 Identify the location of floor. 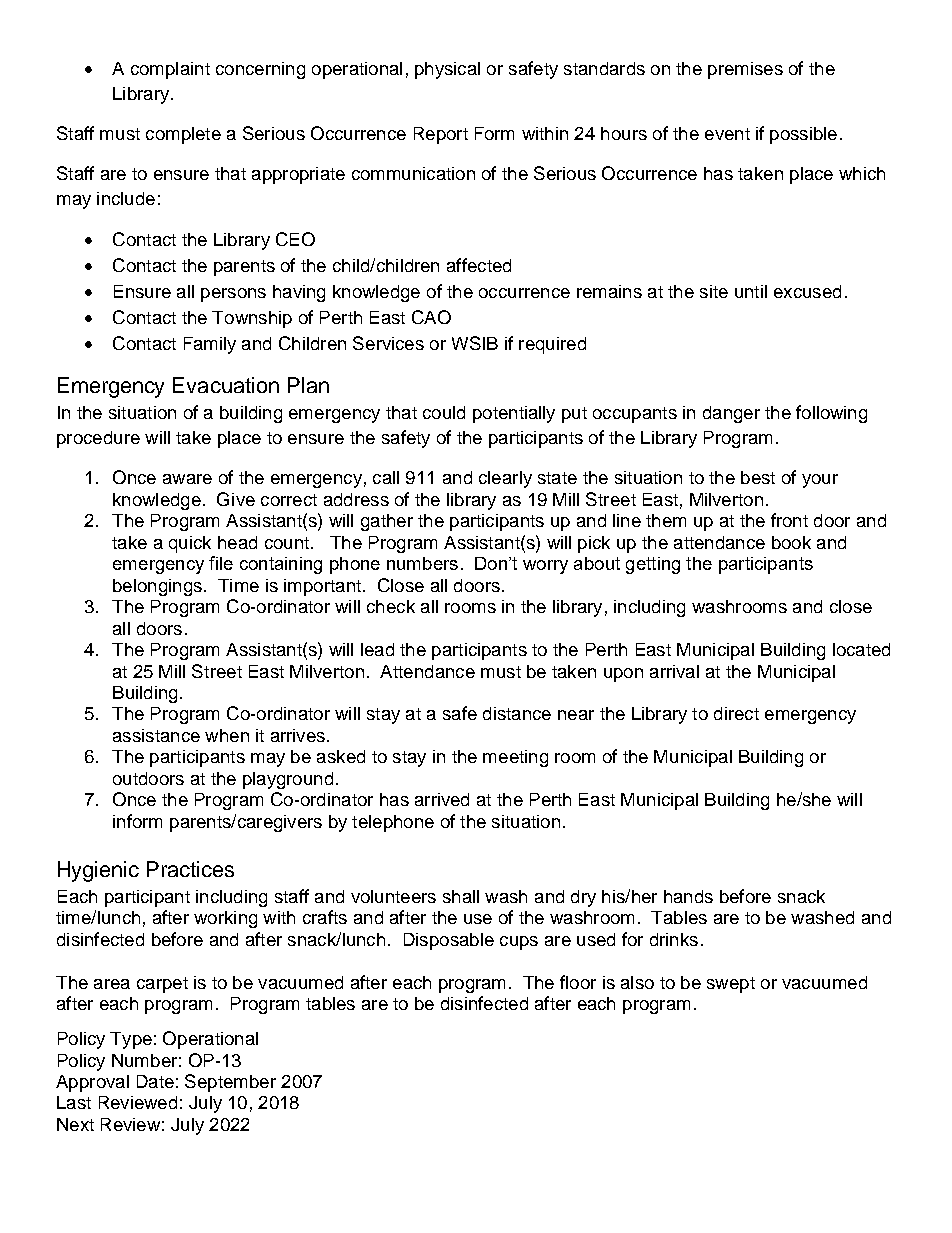
(578, 982).
